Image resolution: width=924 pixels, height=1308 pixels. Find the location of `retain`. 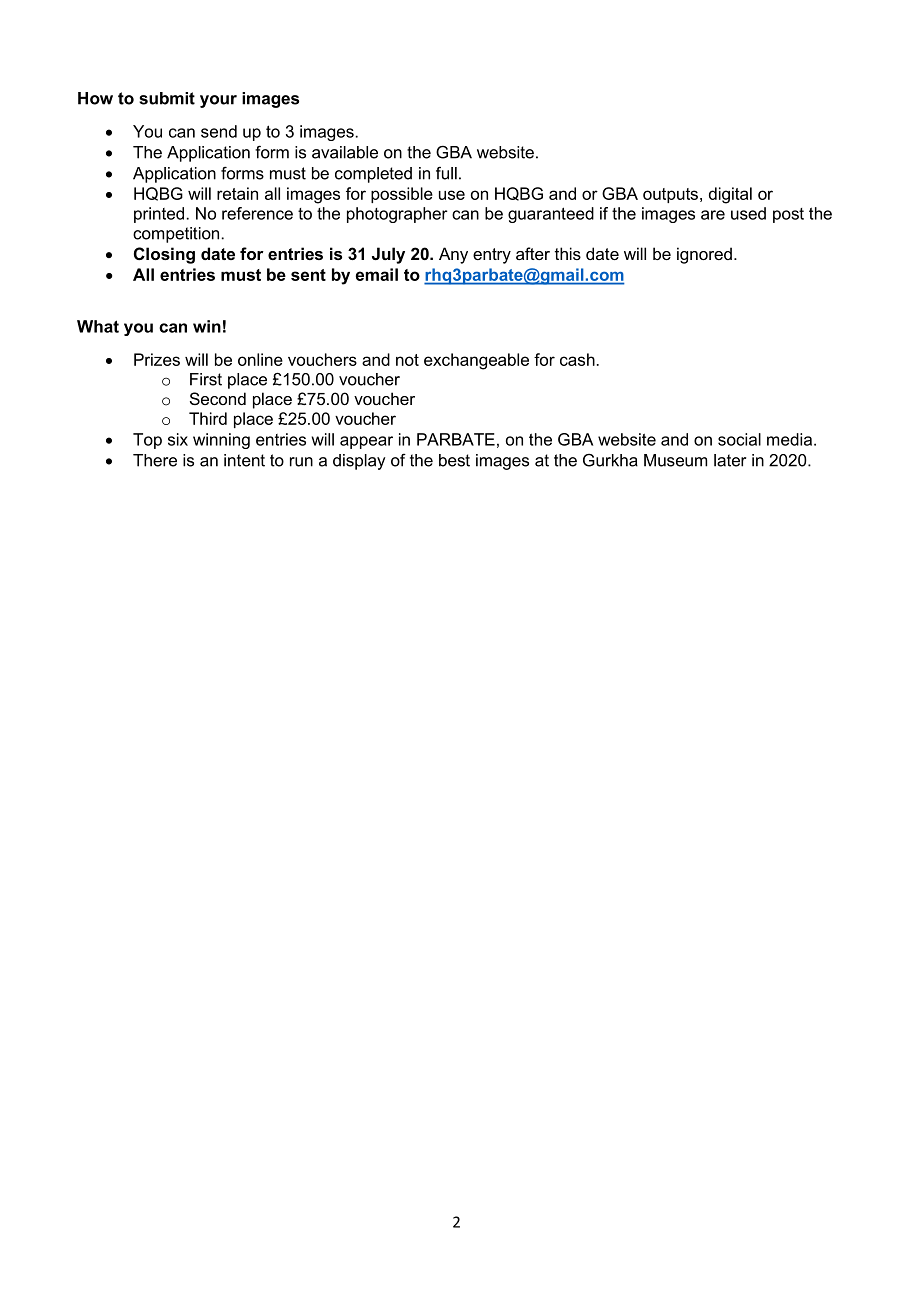

retain is located at coordinates (237, 193).
